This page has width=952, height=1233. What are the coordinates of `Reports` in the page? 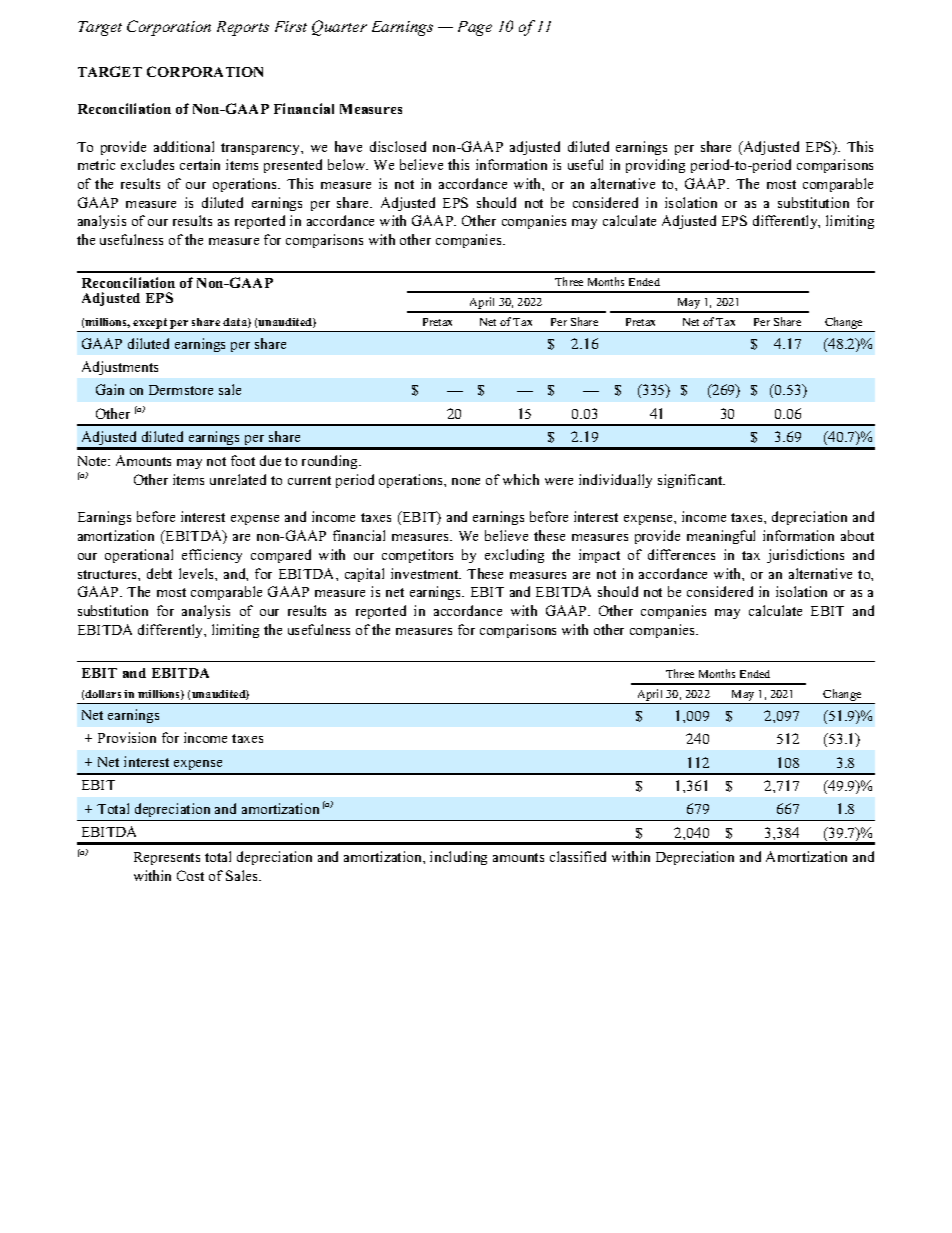 It's located at (243, 28).
